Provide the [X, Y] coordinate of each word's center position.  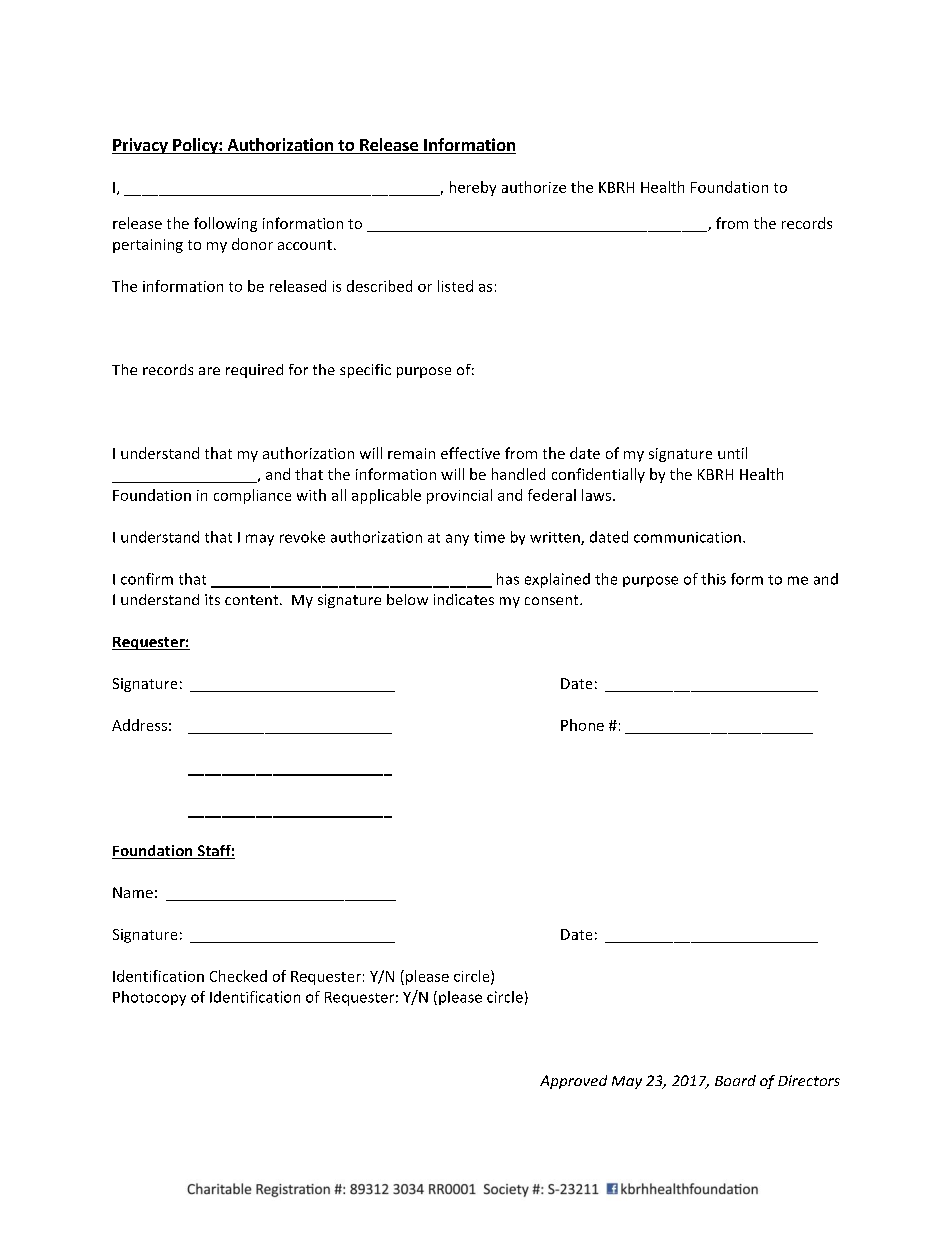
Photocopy [149, 998]
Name [133, 892]
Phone [582, 725]
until [732, 453]
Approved [573, 1082]
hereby [473, 188]
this [713, 579]
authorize [534, 187]
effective [470, 453]
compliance [252, 496]
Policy [195, 146]
